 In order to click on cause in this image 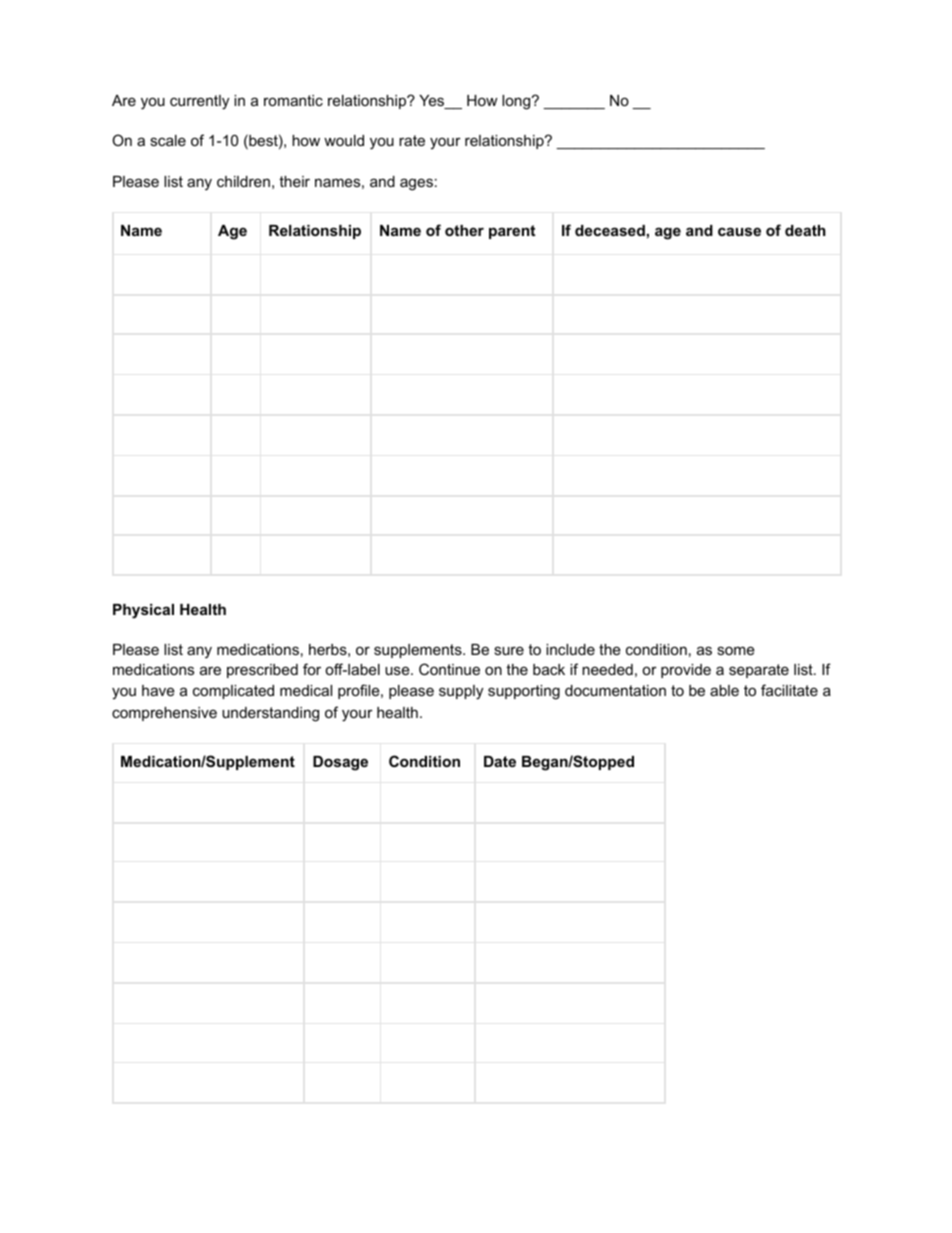, I will do `click(739, 231)`.
